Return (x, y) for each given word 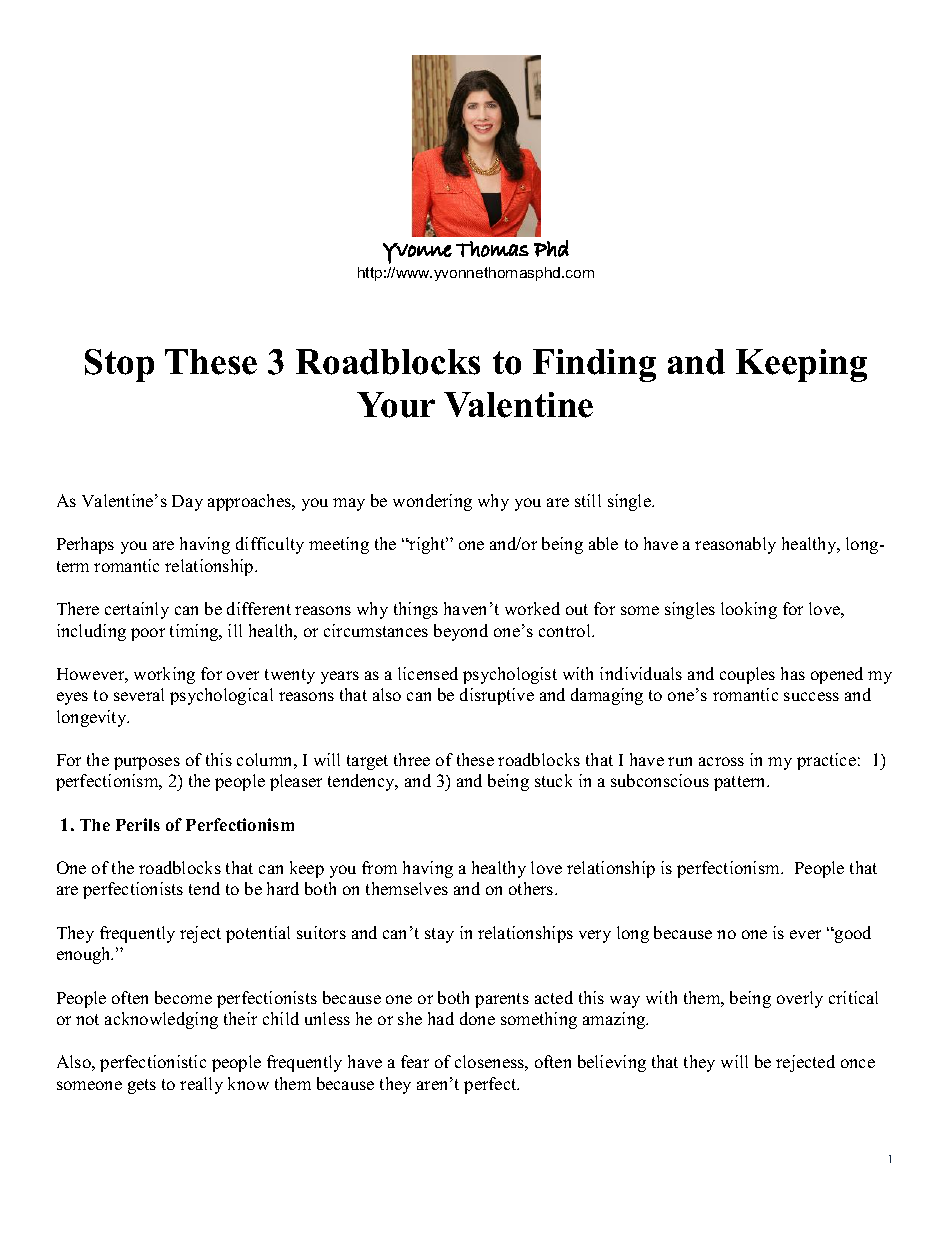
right (427, 545)
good (852, 934)
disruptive (497, 696)
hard (283, 888)
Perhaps (85, 545)
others (532, 888)
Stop (119, 365)
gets (142, 1086)
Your (396, 405)
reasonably (735, 545)
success (811, 696)
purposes (147, 763)
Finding (594, 365)
